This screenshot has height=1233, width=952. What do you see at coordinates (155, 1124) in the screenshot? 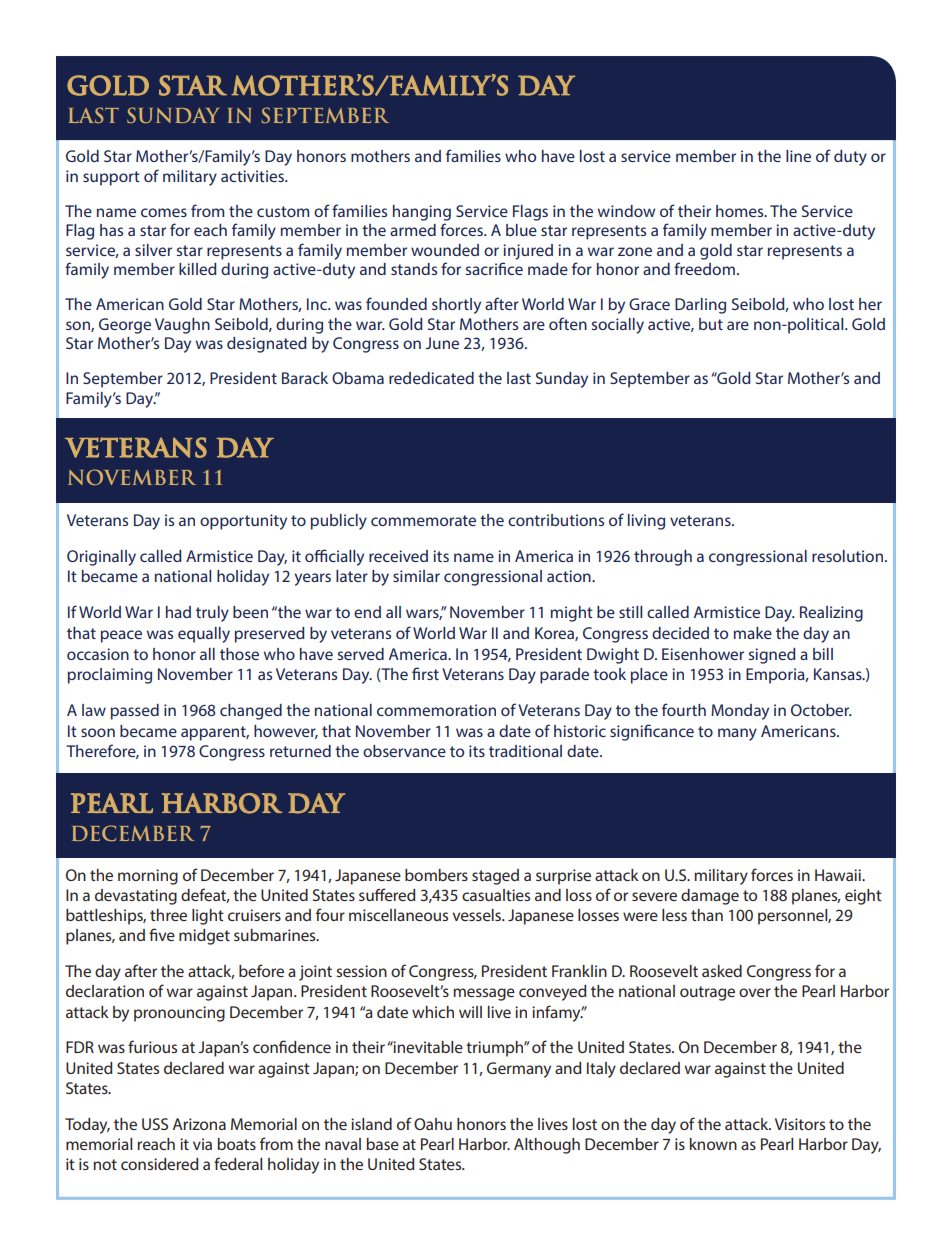
I see `USS` at bounding box center [155, 1124].
